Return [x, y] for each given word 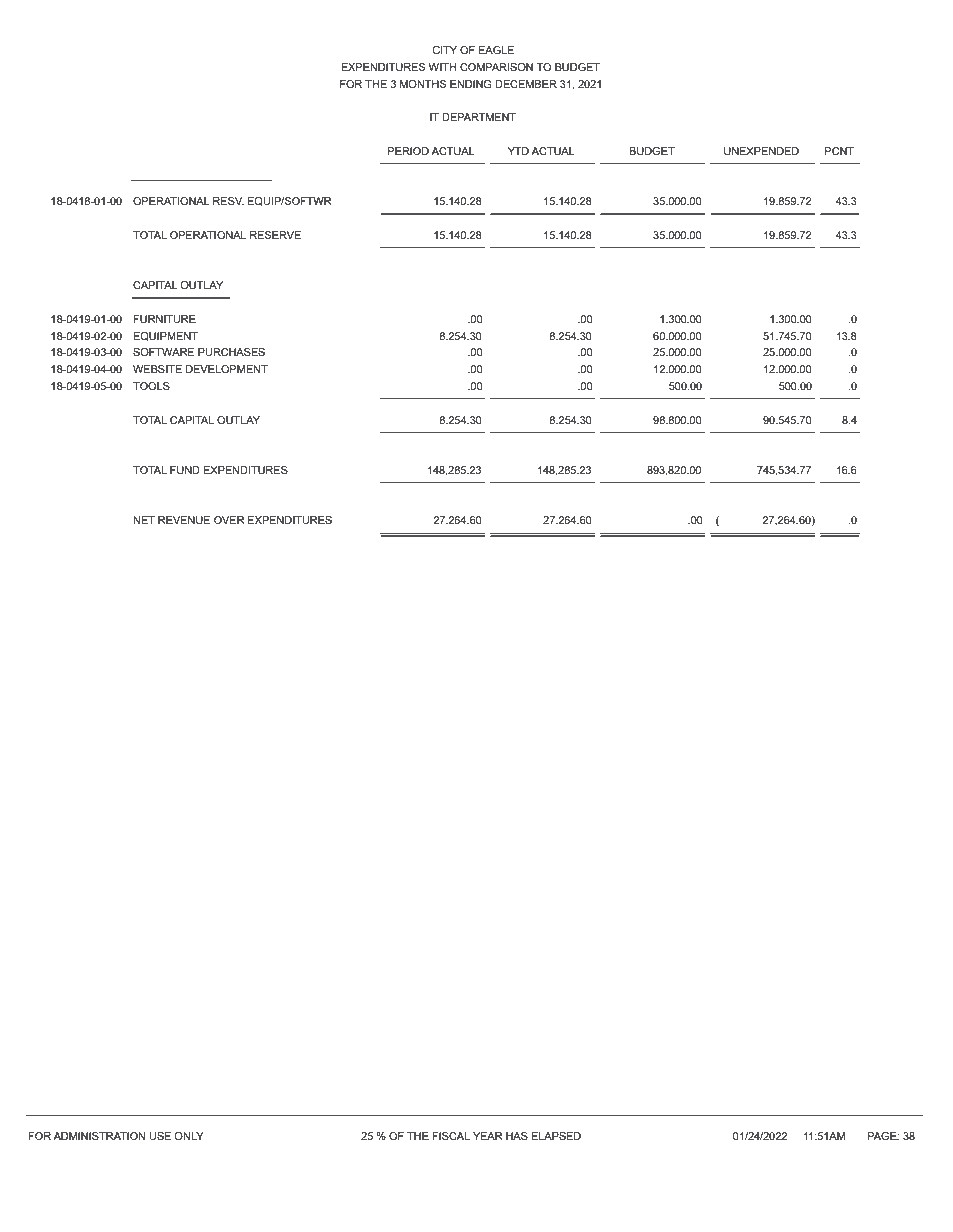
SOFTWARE [163, 352]
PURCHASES [231, 352]
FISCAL [451, 1136]
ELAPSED [556, 1136]
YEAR [488, 1136]
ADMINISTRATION [99, 1136]
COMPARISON [496, 67]
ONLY [189, 1136]
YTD [518, 151]
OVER [229, 520]
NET [144, 520]
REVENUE [184, 520]
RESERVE [275, 235]
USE [160, 1136]
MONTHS [423, 84]
